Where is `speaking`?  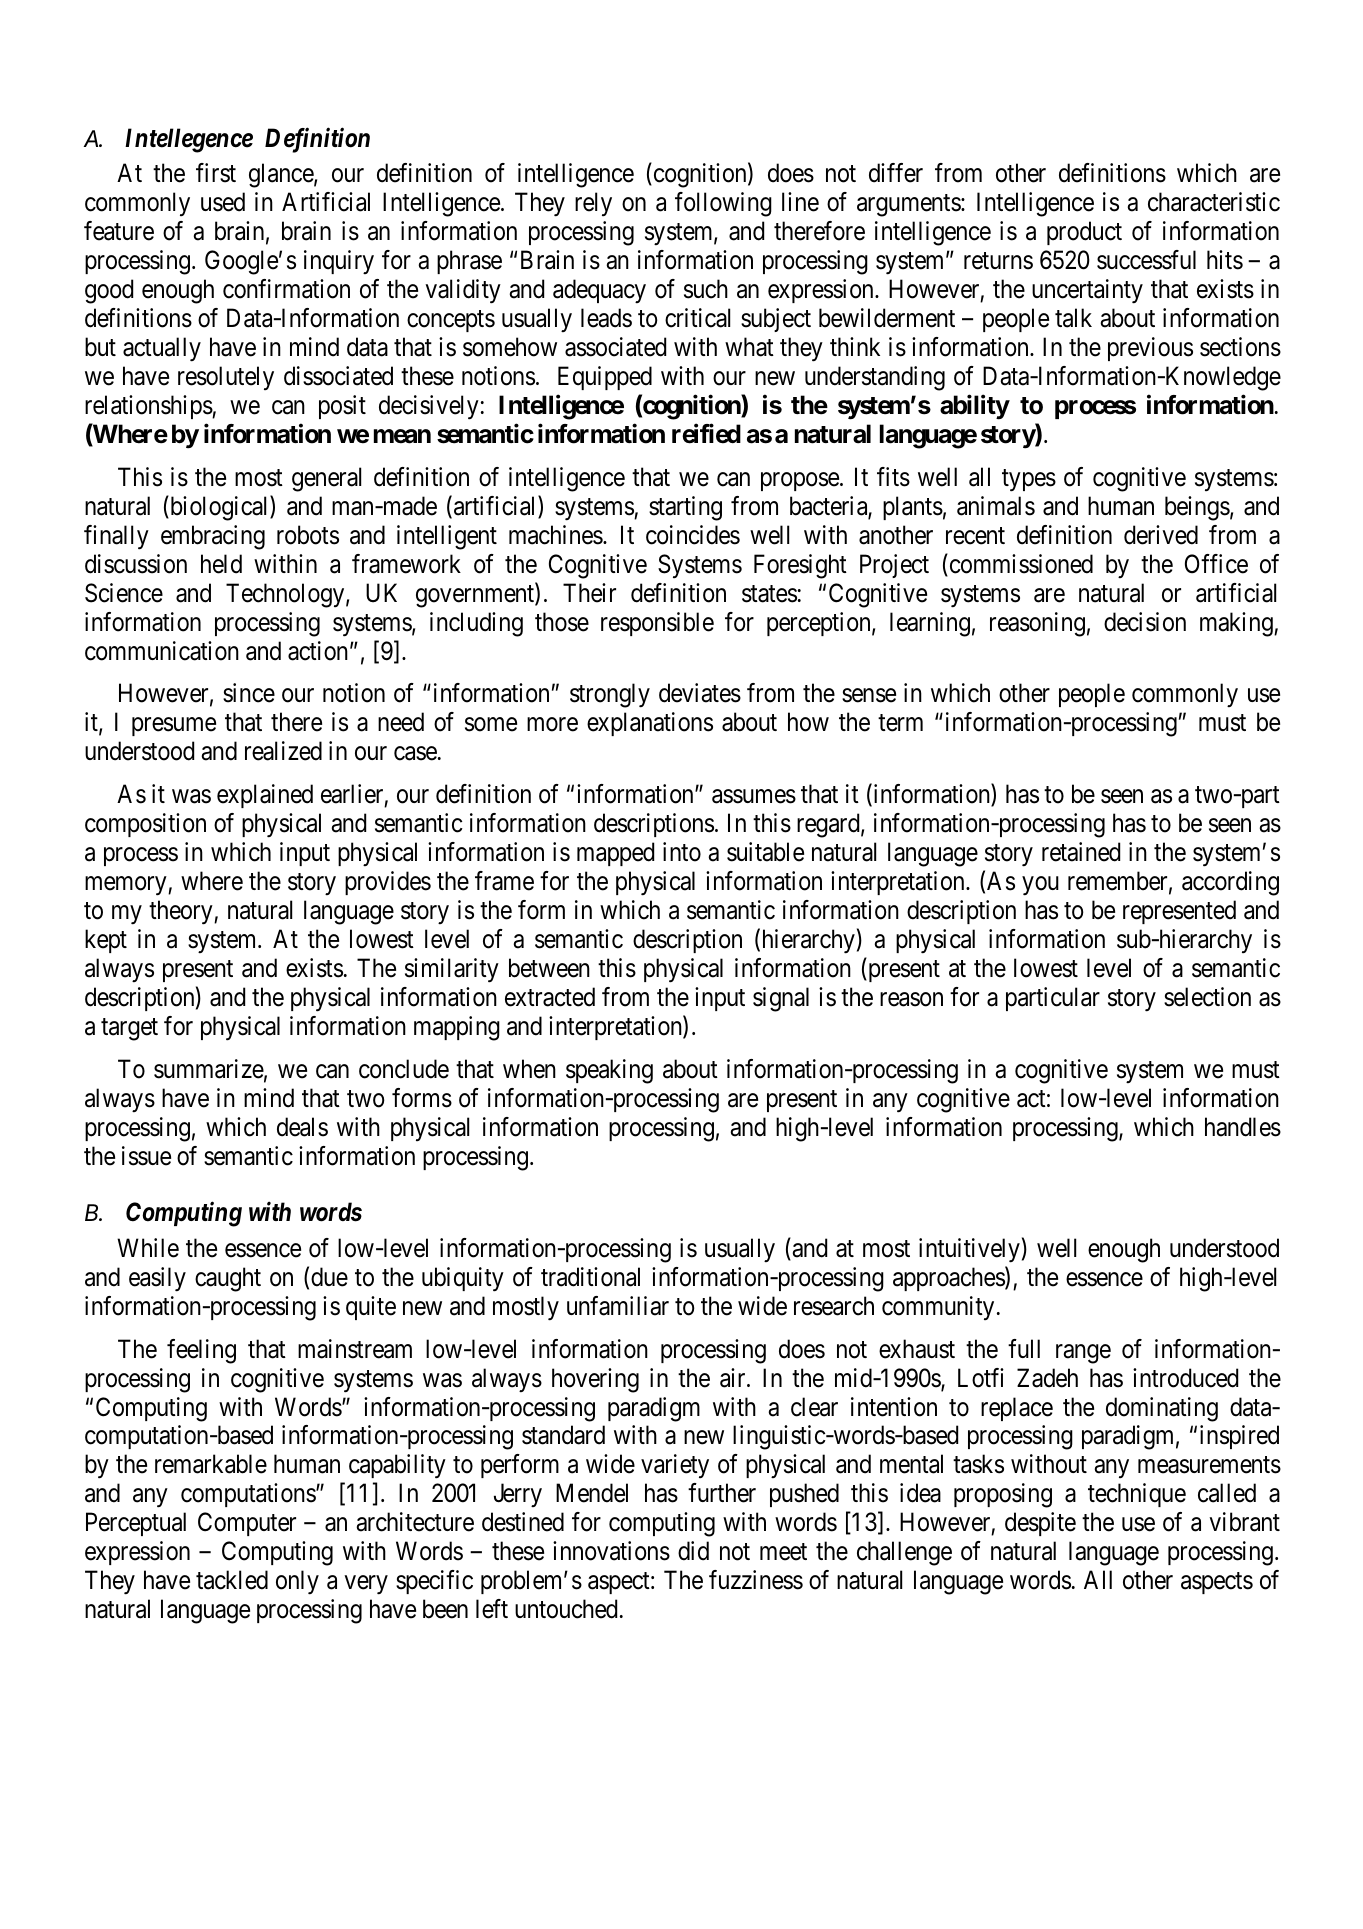
speaking is located at coordinates (609, 1071).
